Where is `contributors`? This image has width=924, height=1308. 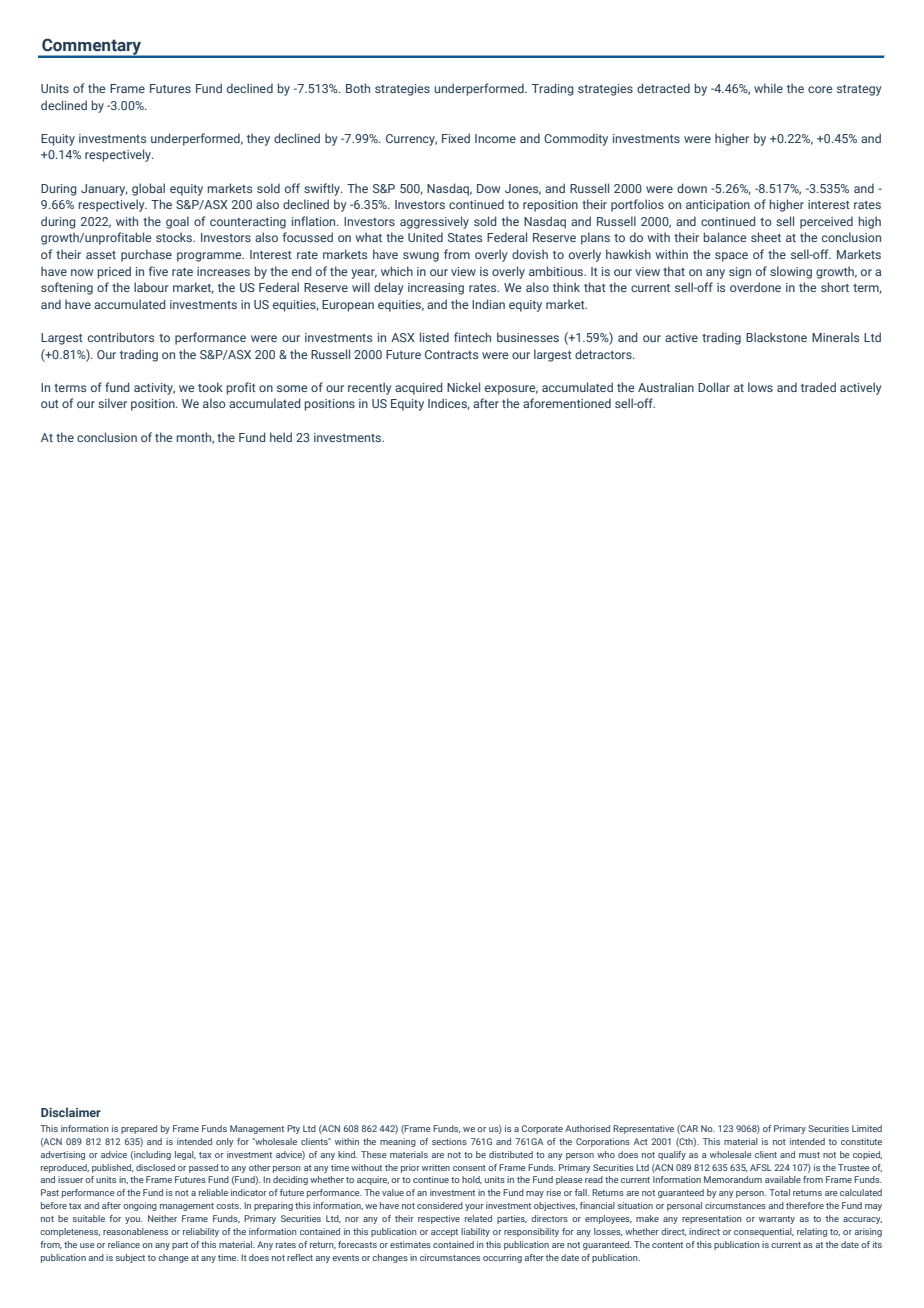
contributors is located at coordinates (121, 337).
